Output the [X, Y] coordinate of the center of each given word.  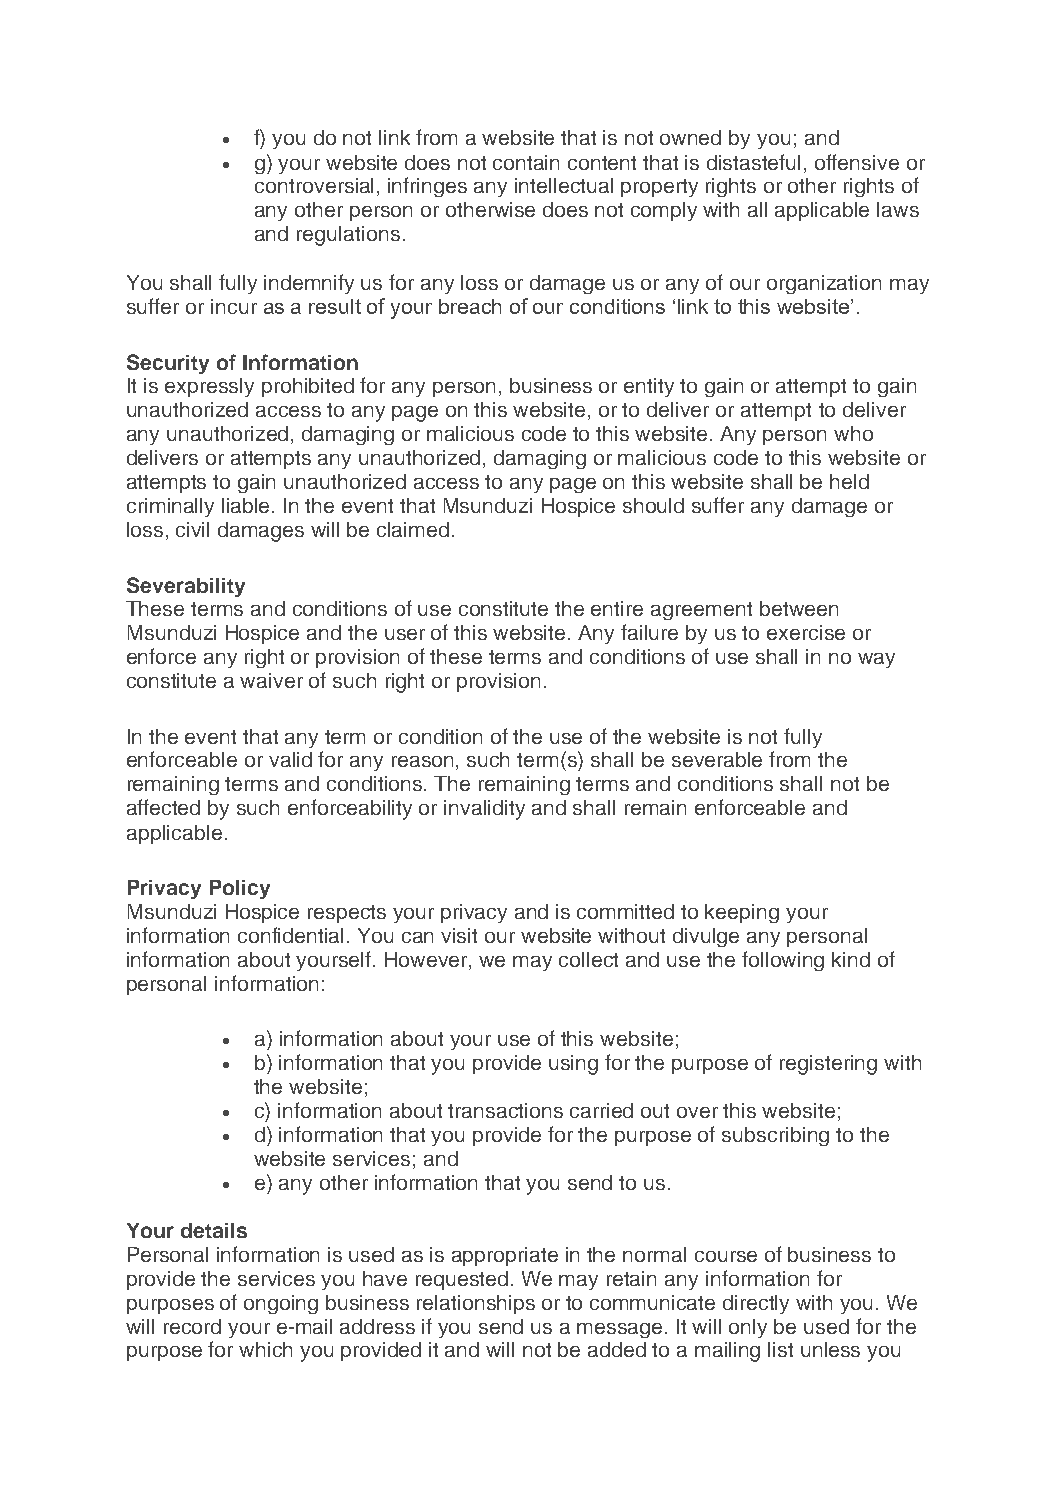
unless [830, 1349]
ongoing [281, 1304]
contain [526, 162]
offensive [857, 162]
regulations [348, 236]
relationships [476, 1304]
